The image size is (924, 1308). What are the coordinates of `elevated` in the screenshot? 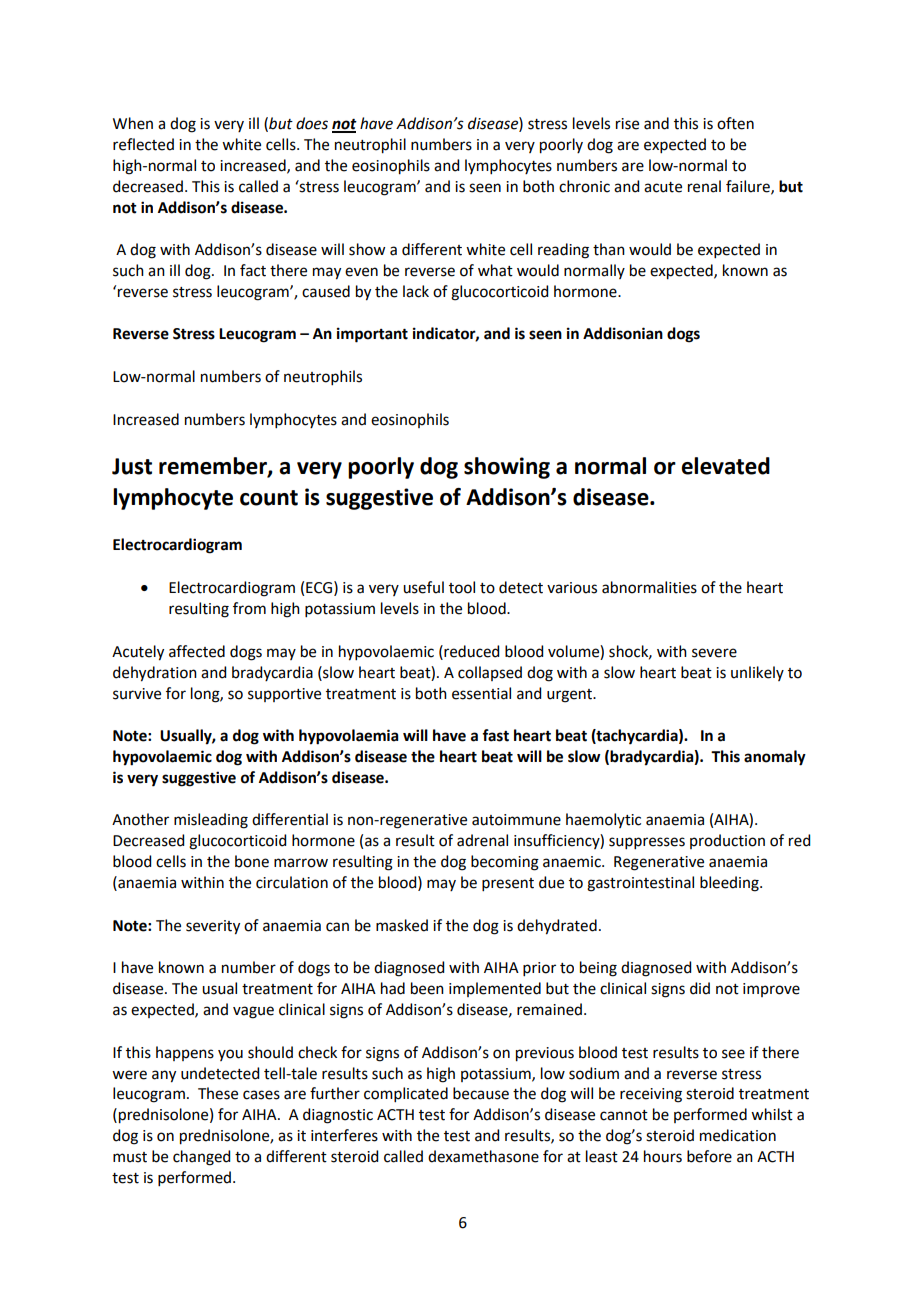 It's located at (725, 466).
